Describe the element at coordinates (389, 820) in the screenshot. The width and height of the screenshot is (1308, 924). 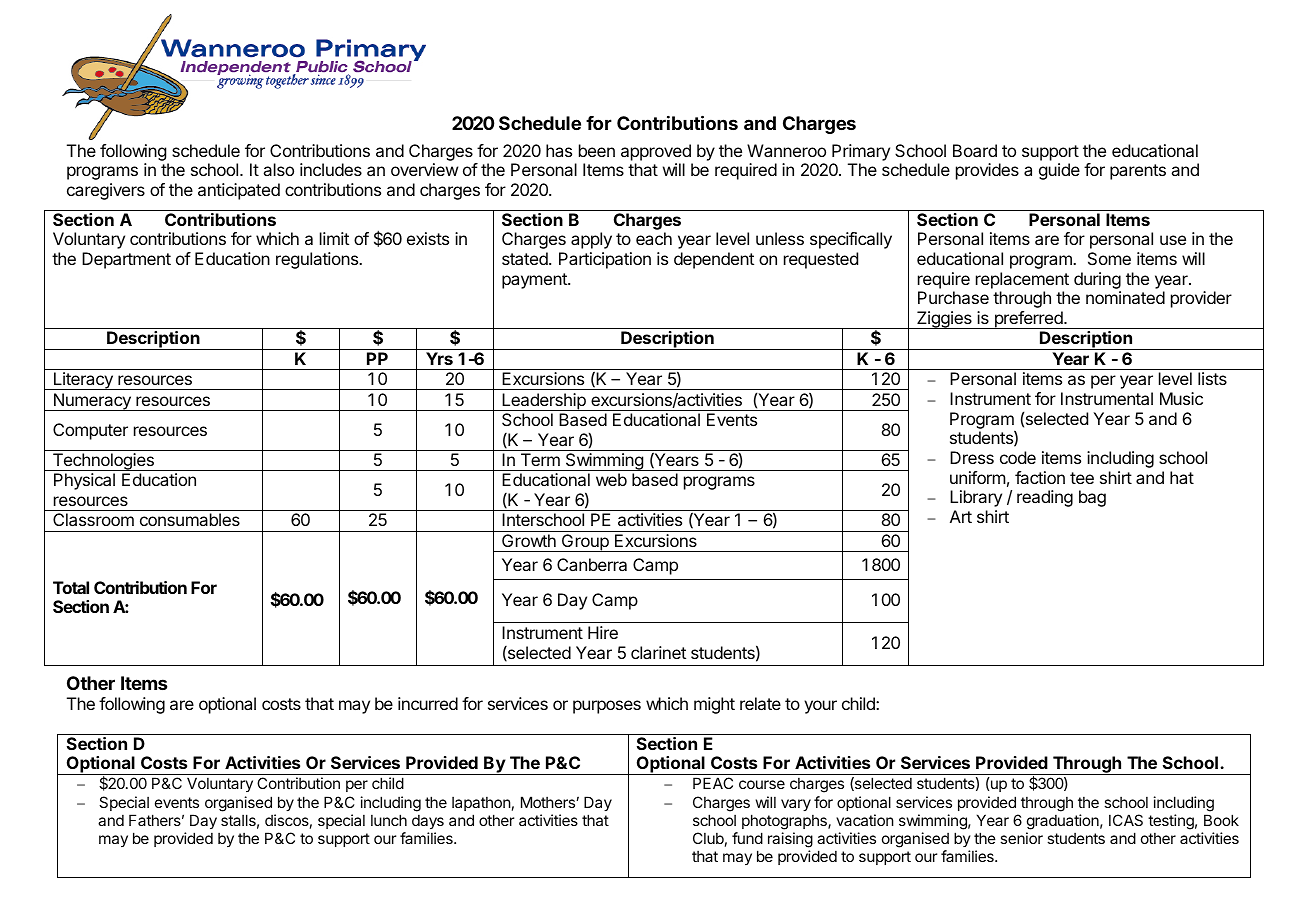
I see `lunch` at that location.
